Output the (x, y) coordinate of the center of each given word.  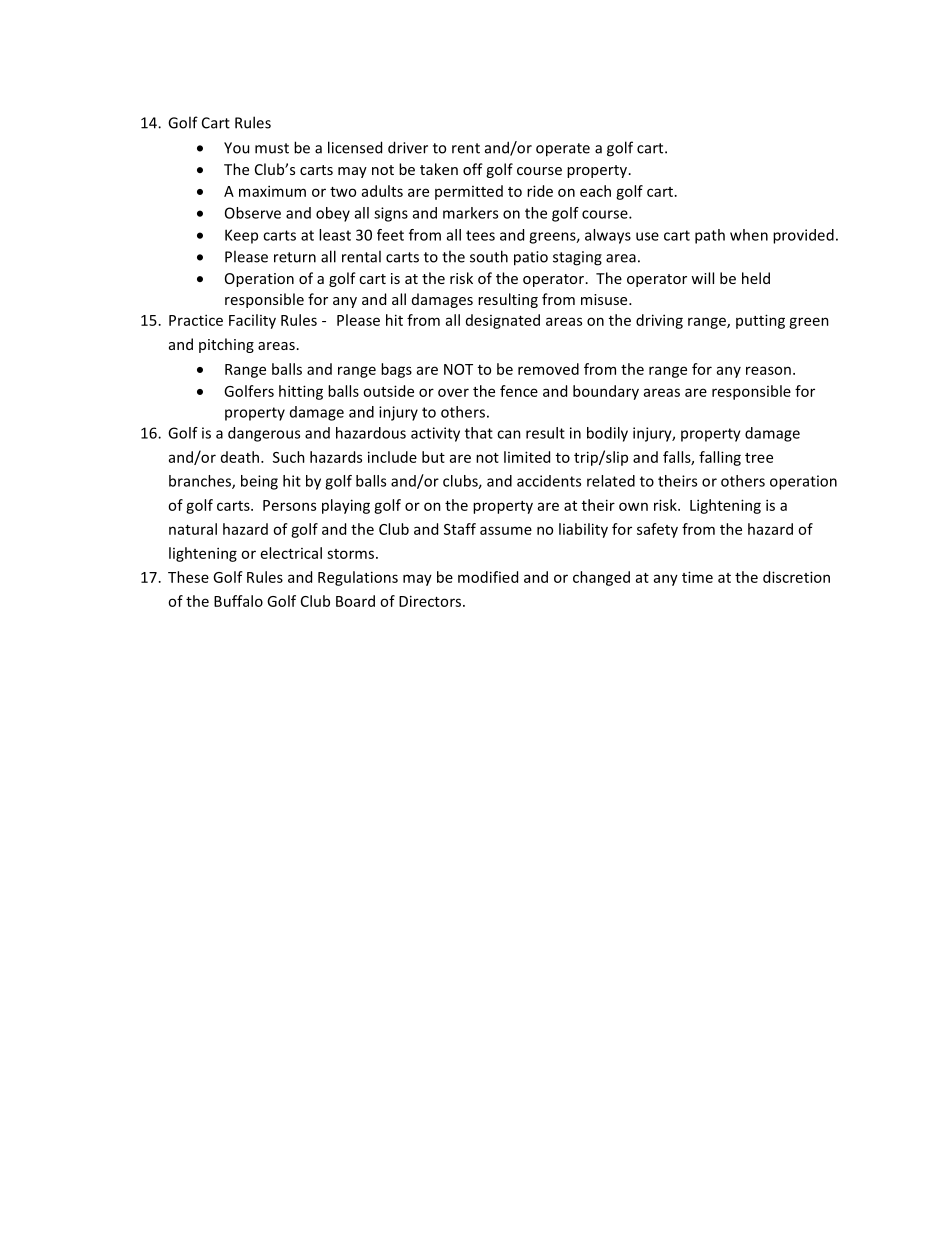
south (489, 256)
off (473, 169)
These (188, 577)
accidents (549, 481)
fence (519, 391)
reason (768, 370)
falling (720, 458)
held (756, 278)
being (259, 482)
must (272, 148)
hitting (301, 392)
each (595, 191)
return (295, 257)
